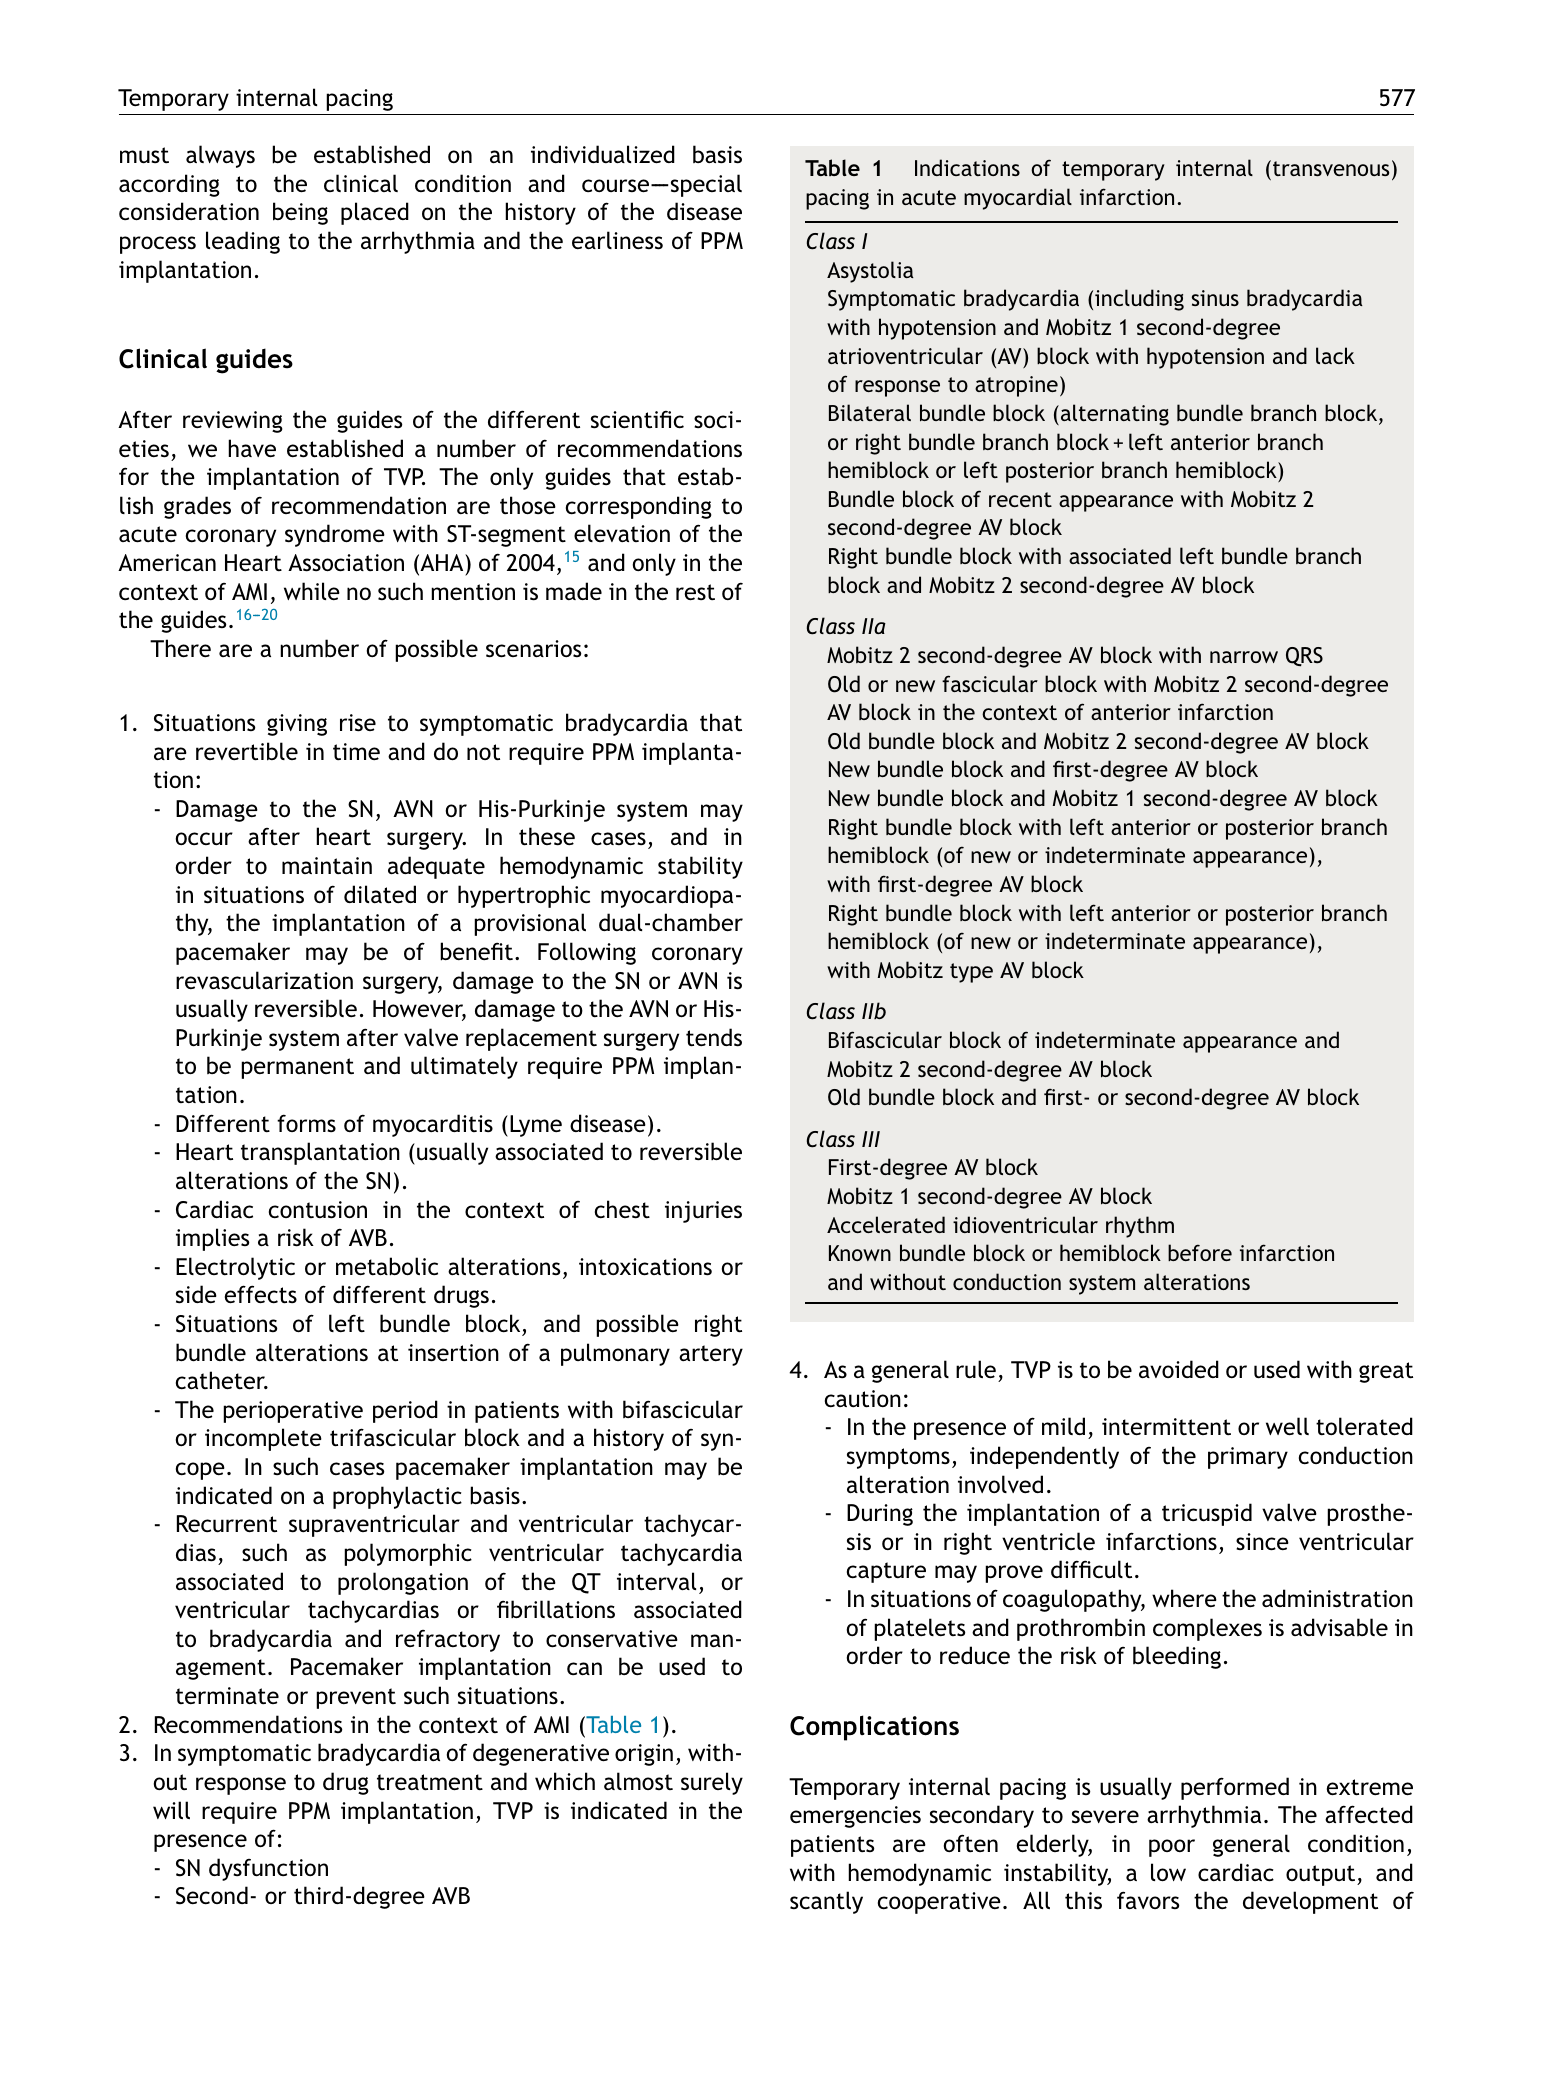 The height and width of the page is (2073, 1554). Describe the element at coordinates (1018, 199) in the page. I see `myocardial` at that location.
